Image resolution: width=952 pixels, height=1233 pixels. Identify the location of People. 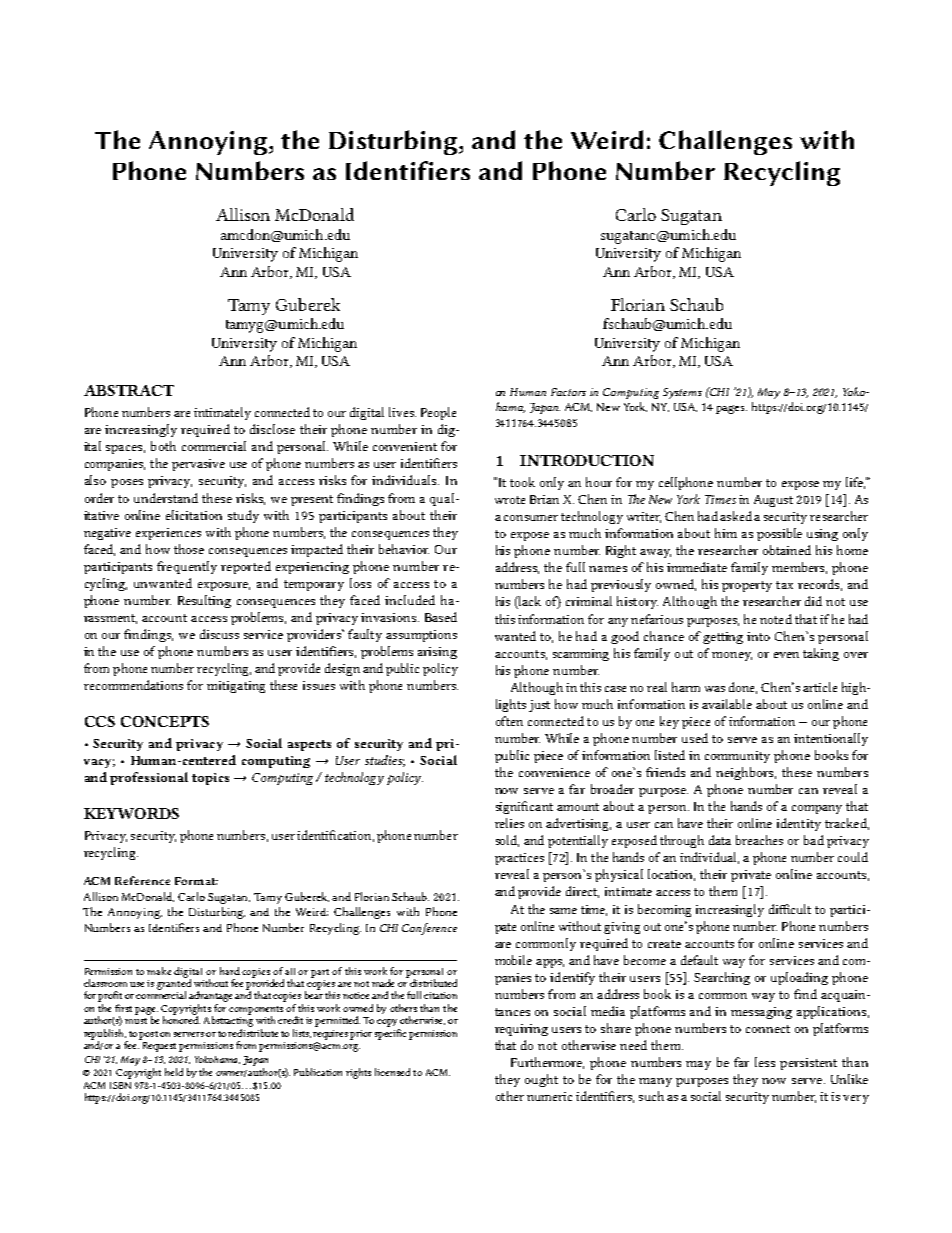
(438, 413).
